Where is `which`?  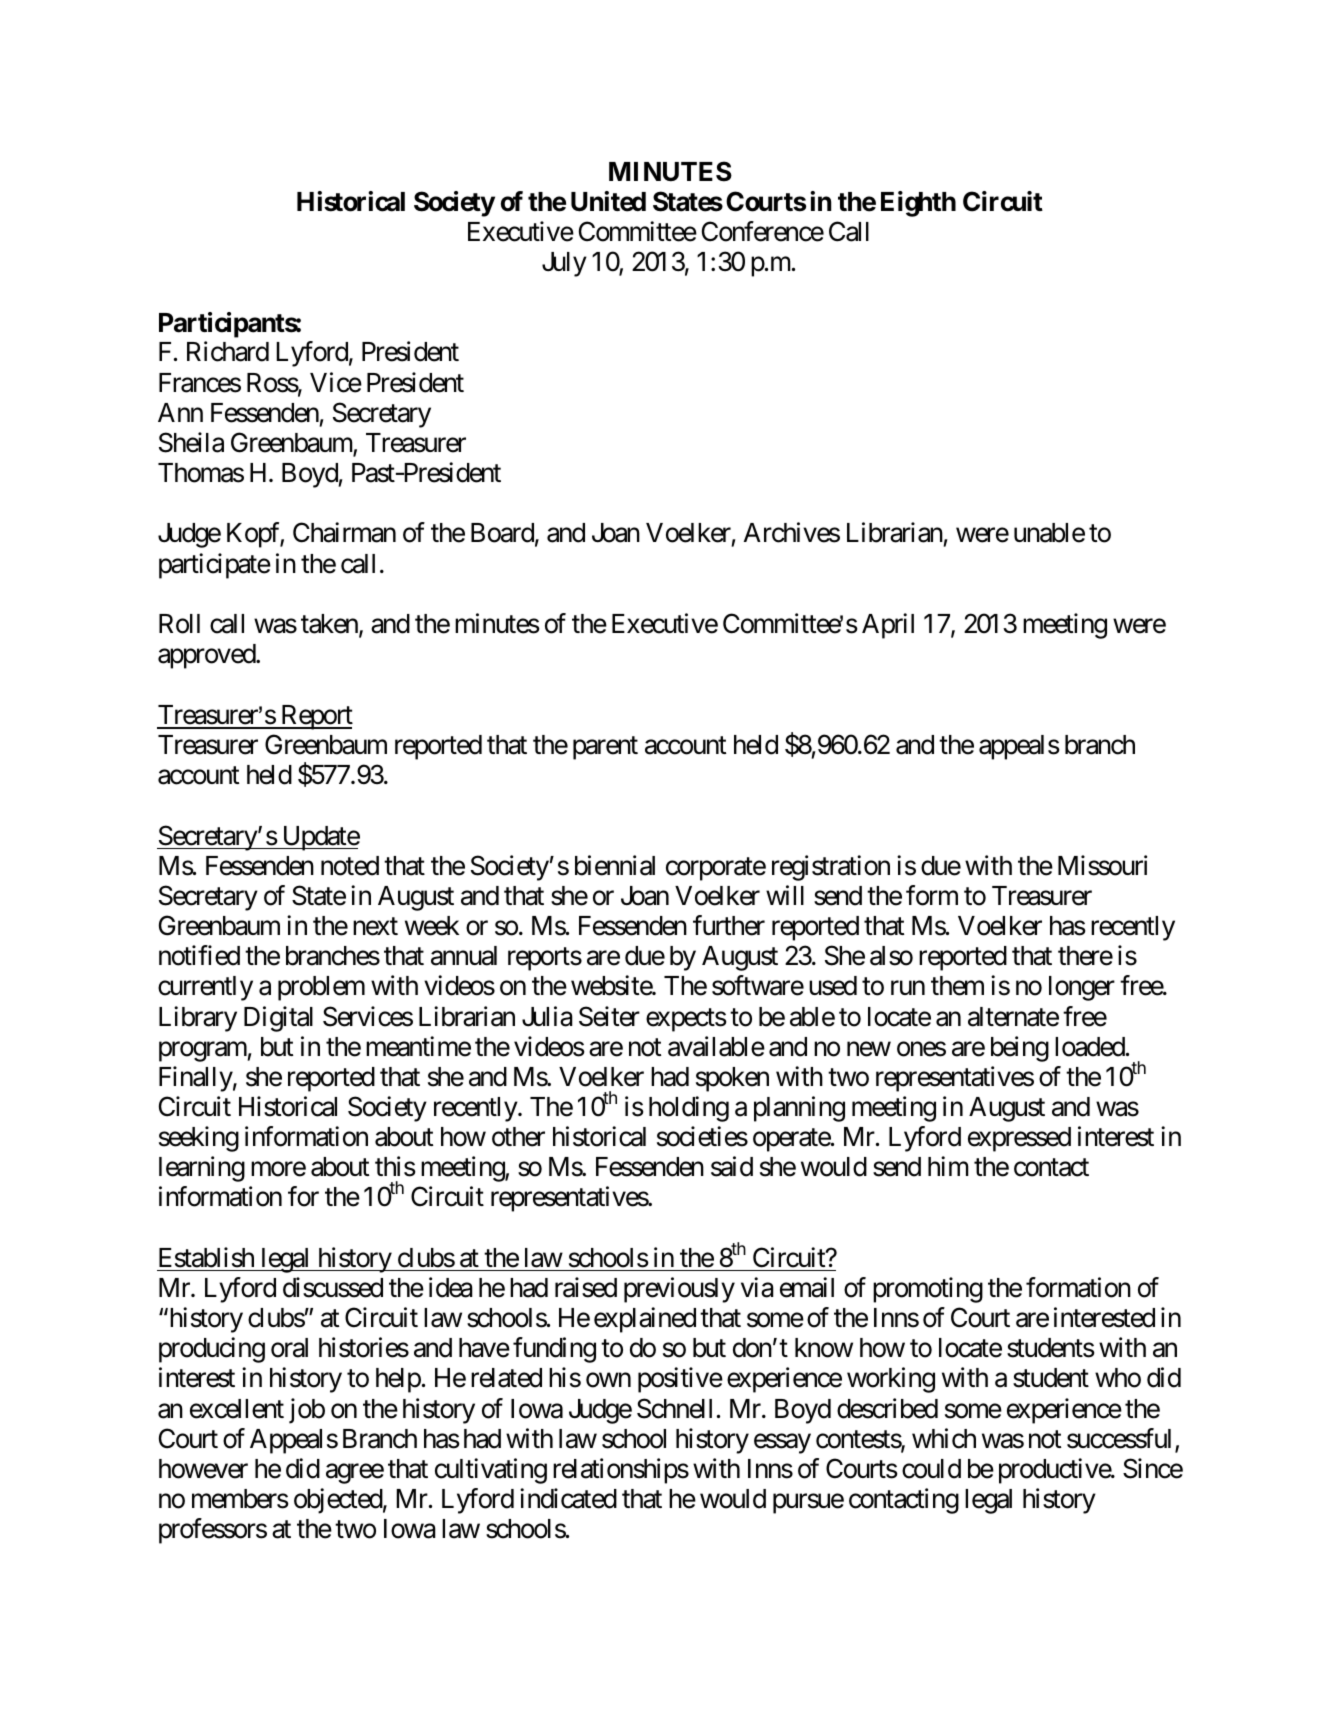 which is located at coordinates (944, 1438).
